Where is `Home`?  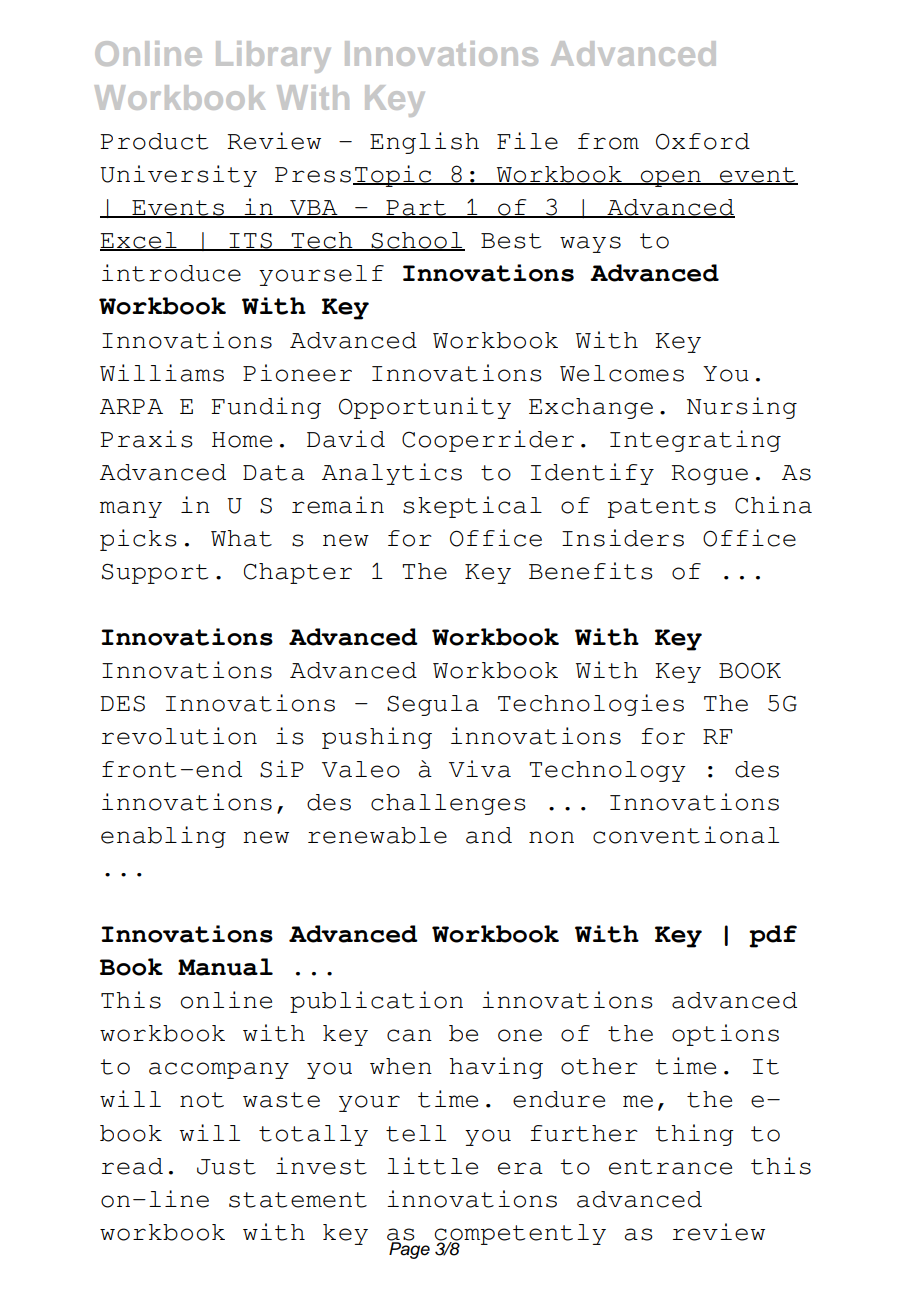
Home is located at coordinates (242, 440).
